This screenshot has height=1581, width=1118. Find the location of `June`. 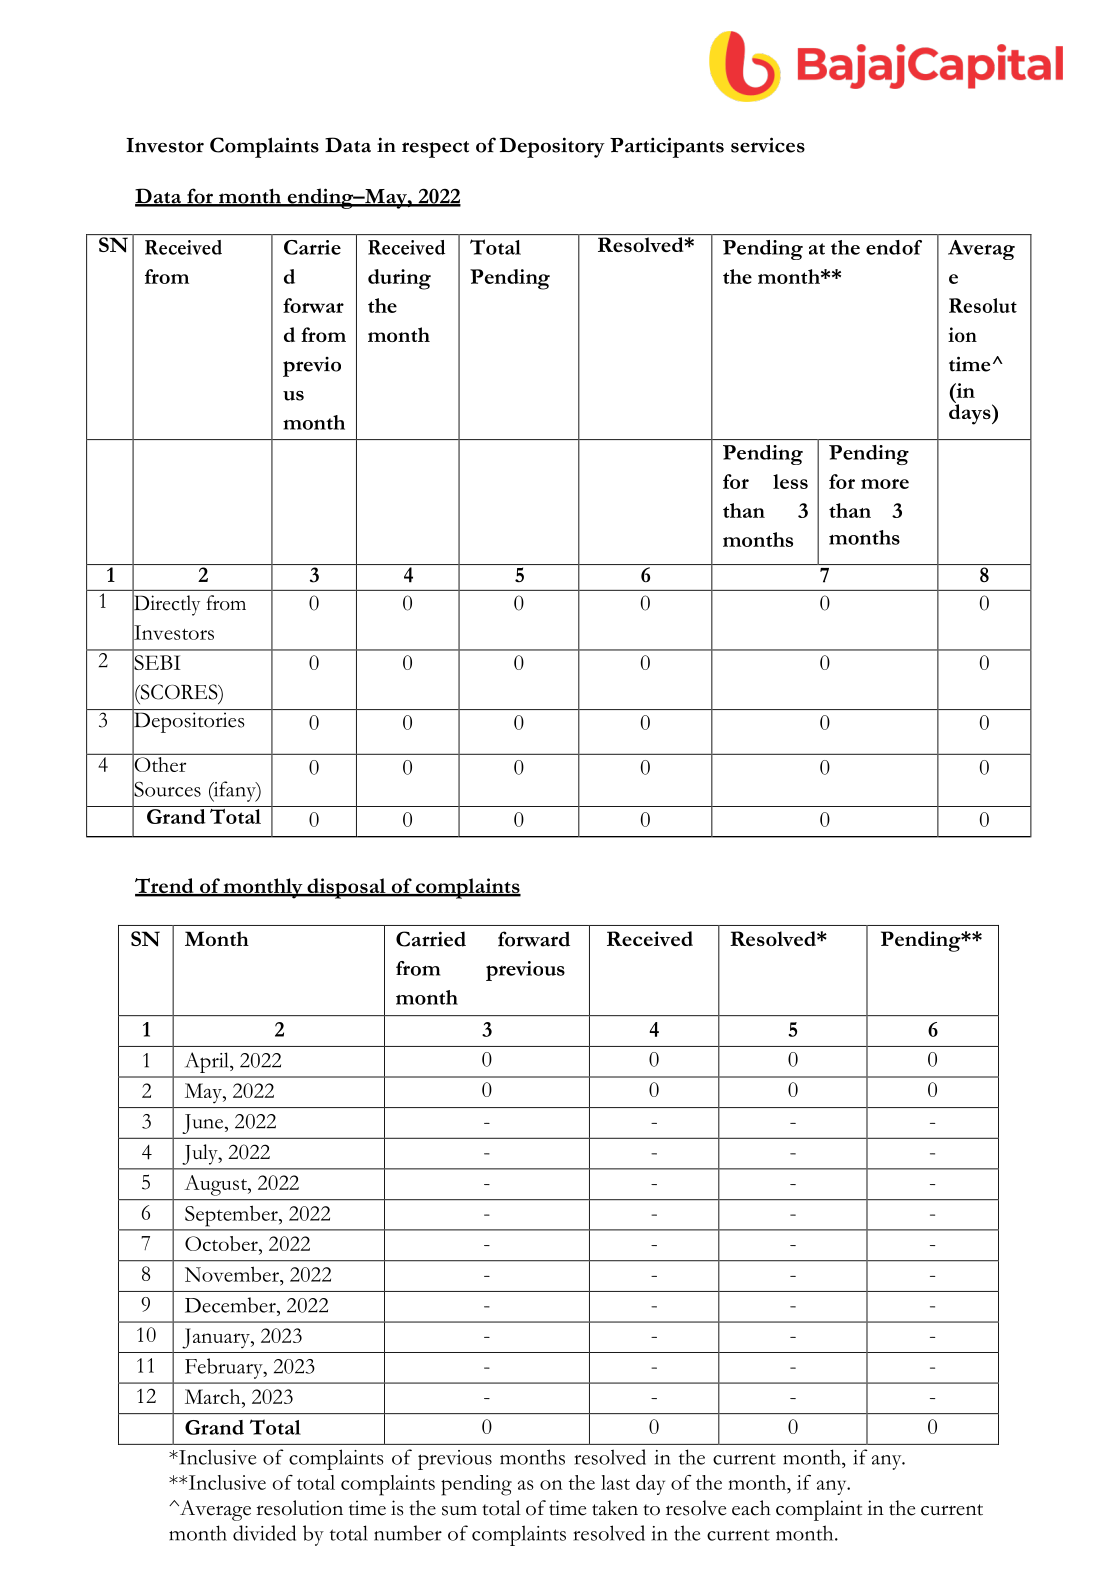

June is located at coordinates (204, 1124).
